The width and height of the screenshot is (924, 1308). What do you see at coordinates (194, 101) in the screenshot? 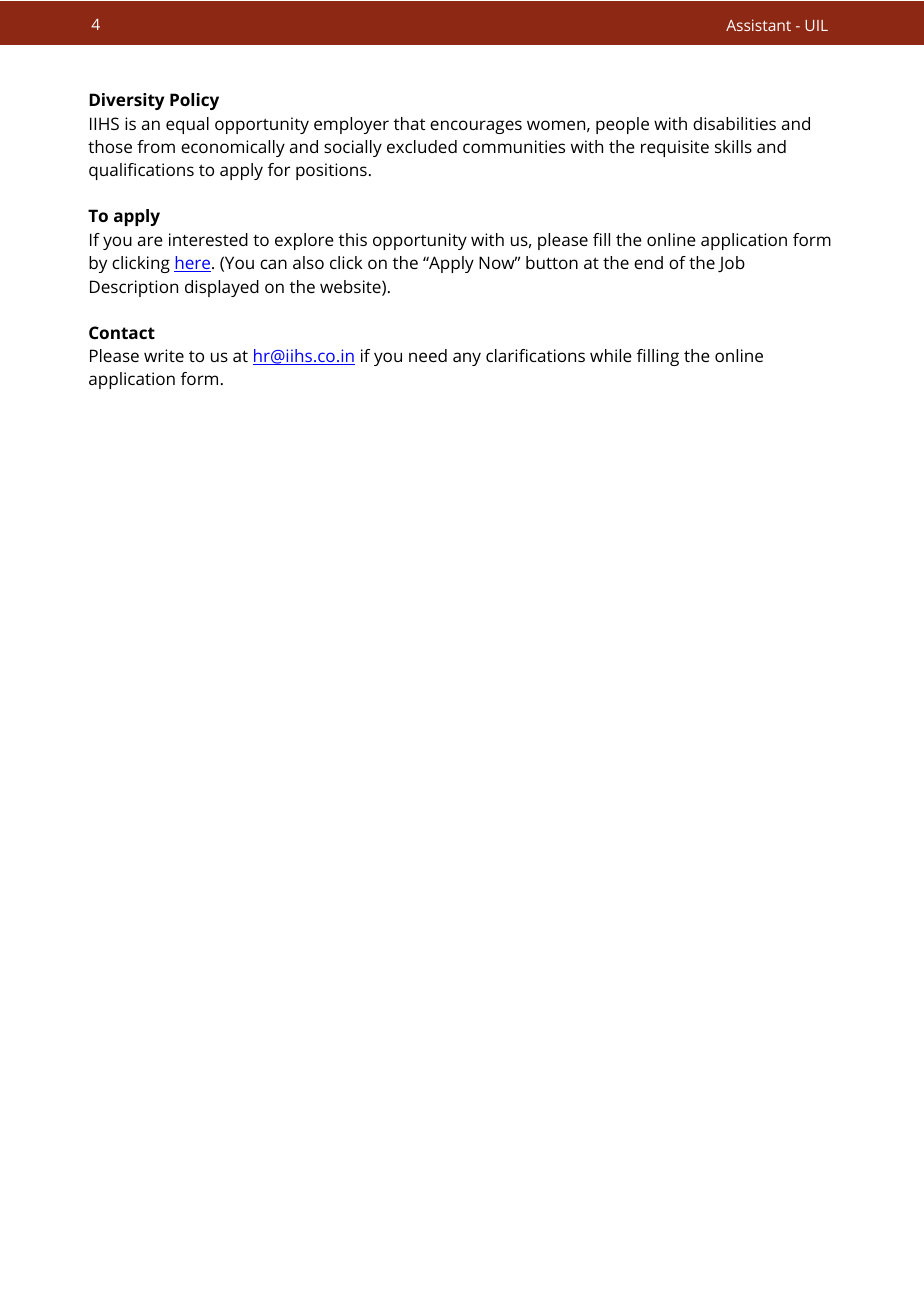
I see `Policy` at bounding box center [194, 101].
